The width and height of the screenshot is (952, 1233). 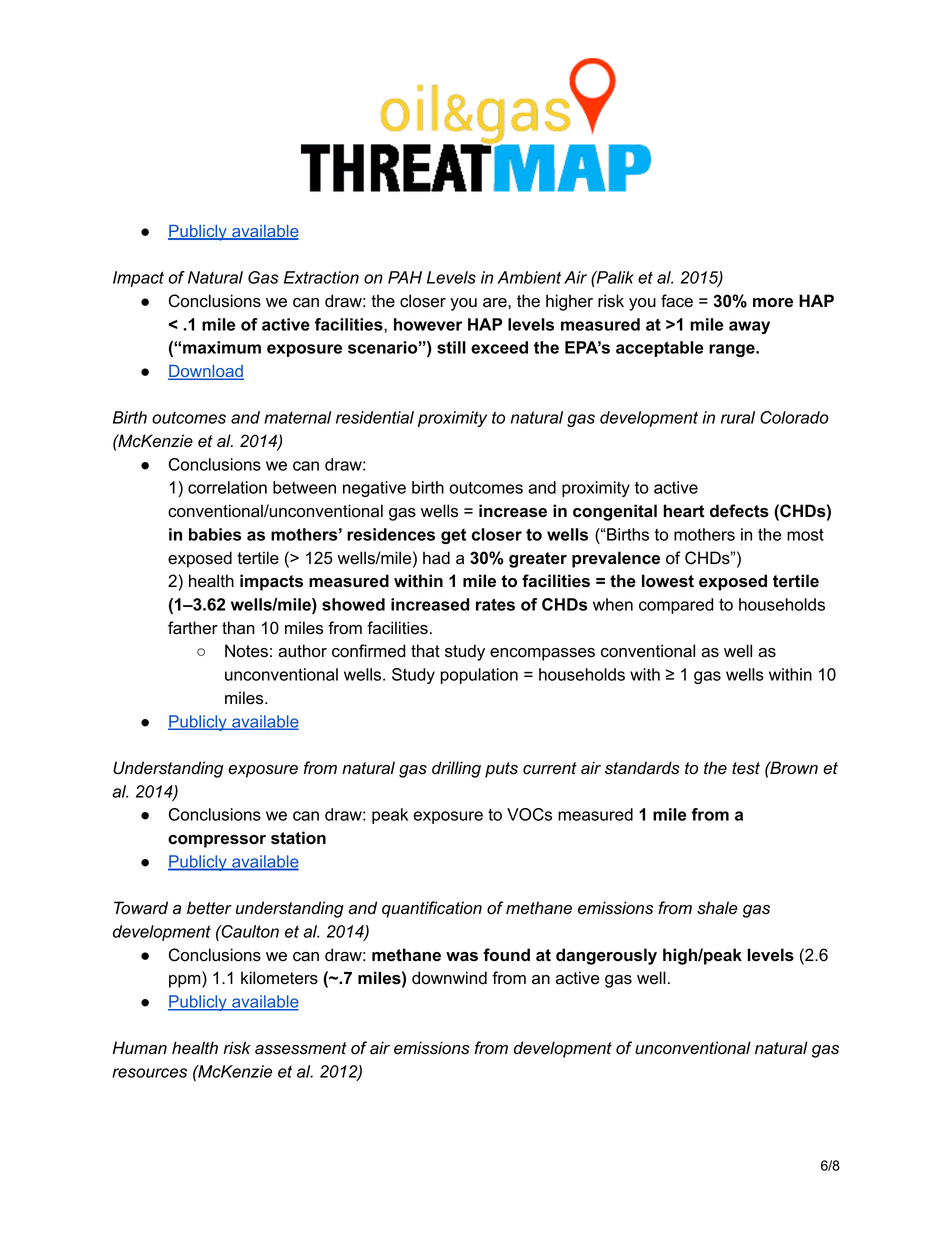 What do you see at coordinates (606, 956) in the screenshot?
I see `dangerously` at bounding box center [606, 956].
